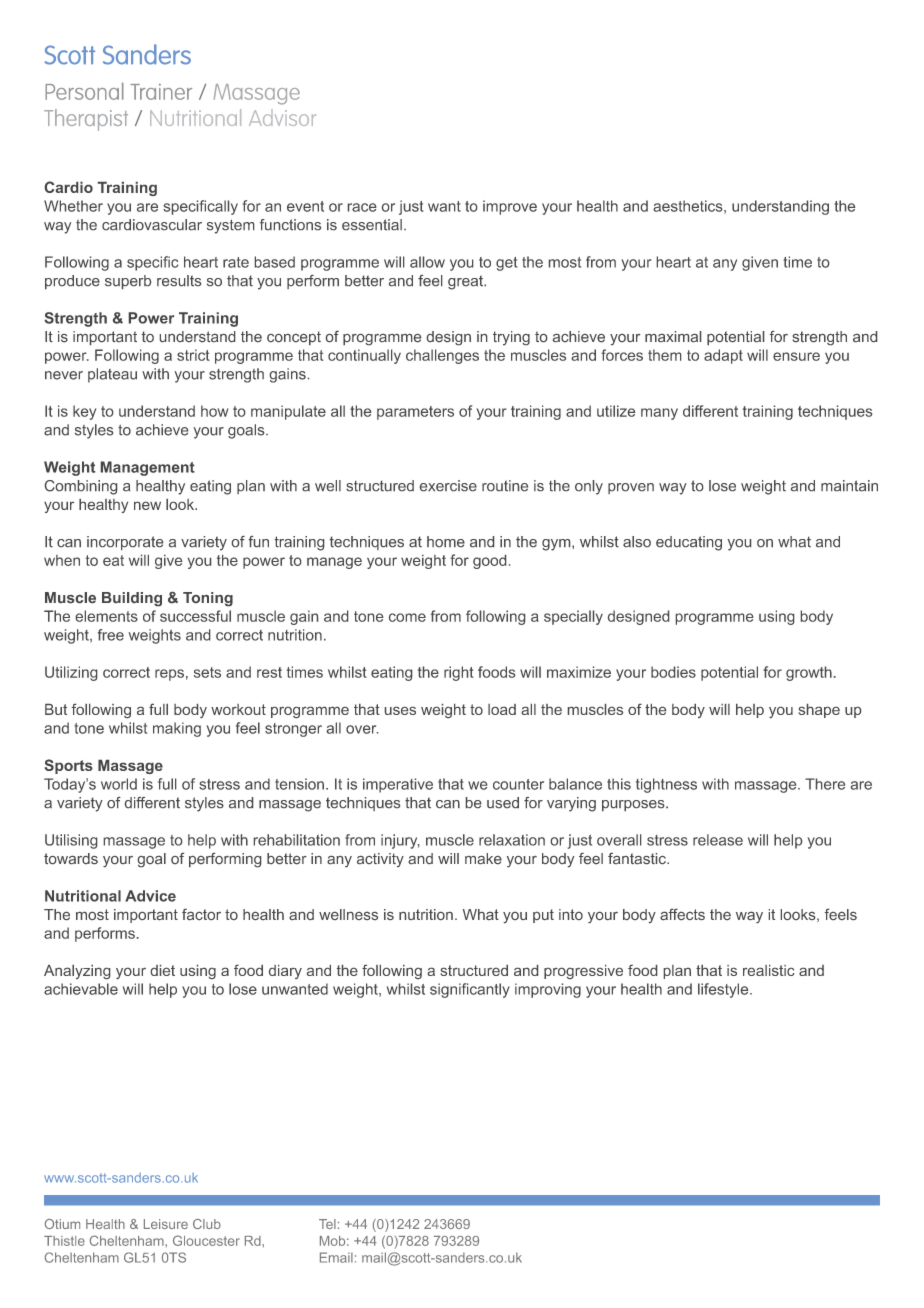 The image size is (924, 1308). Describe the element at coordinates (673, 336) in the screenshot. I see `maximal` at that location.
